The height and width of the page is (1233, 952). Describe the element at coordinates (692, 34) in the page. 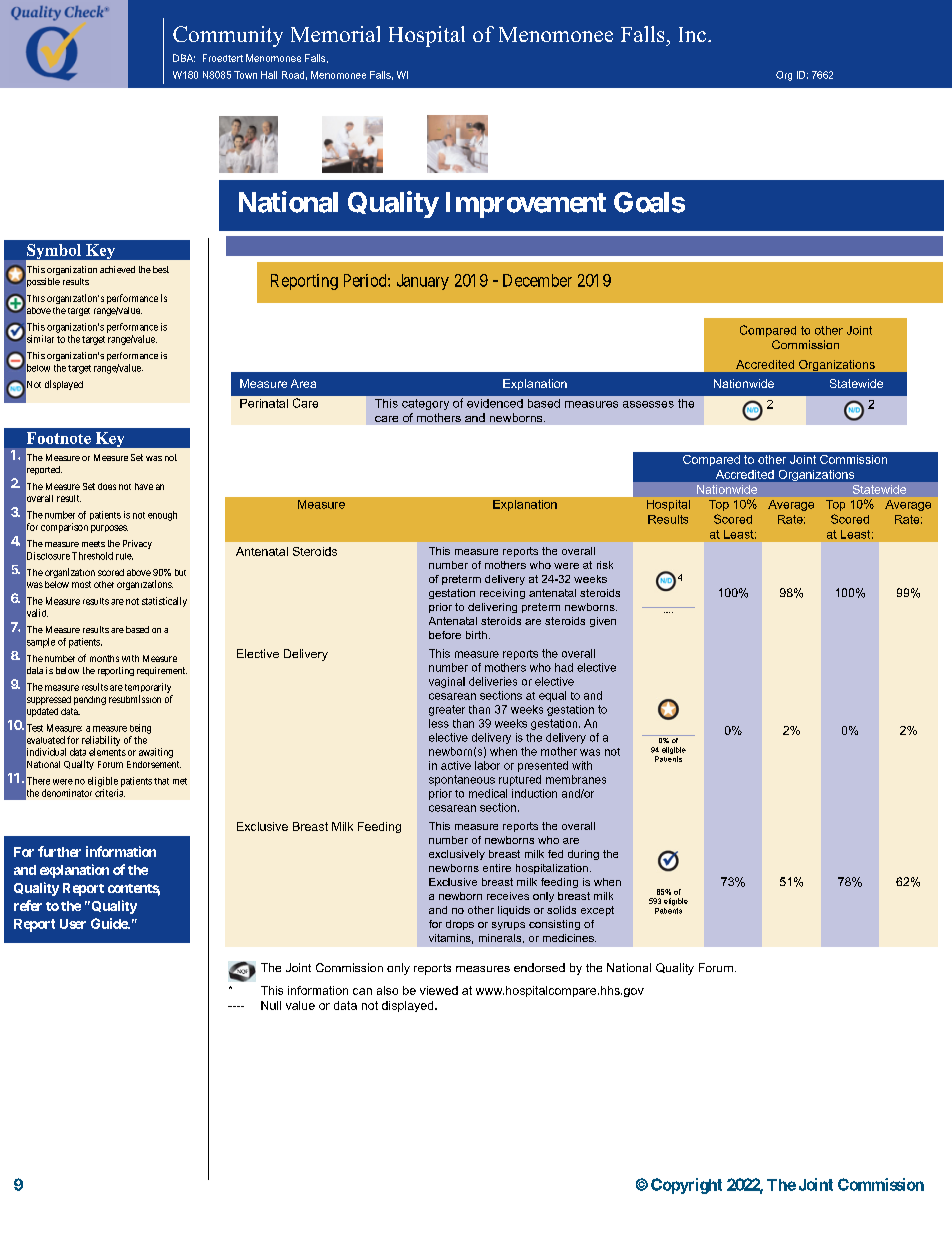

I see `Inc` at that location.
